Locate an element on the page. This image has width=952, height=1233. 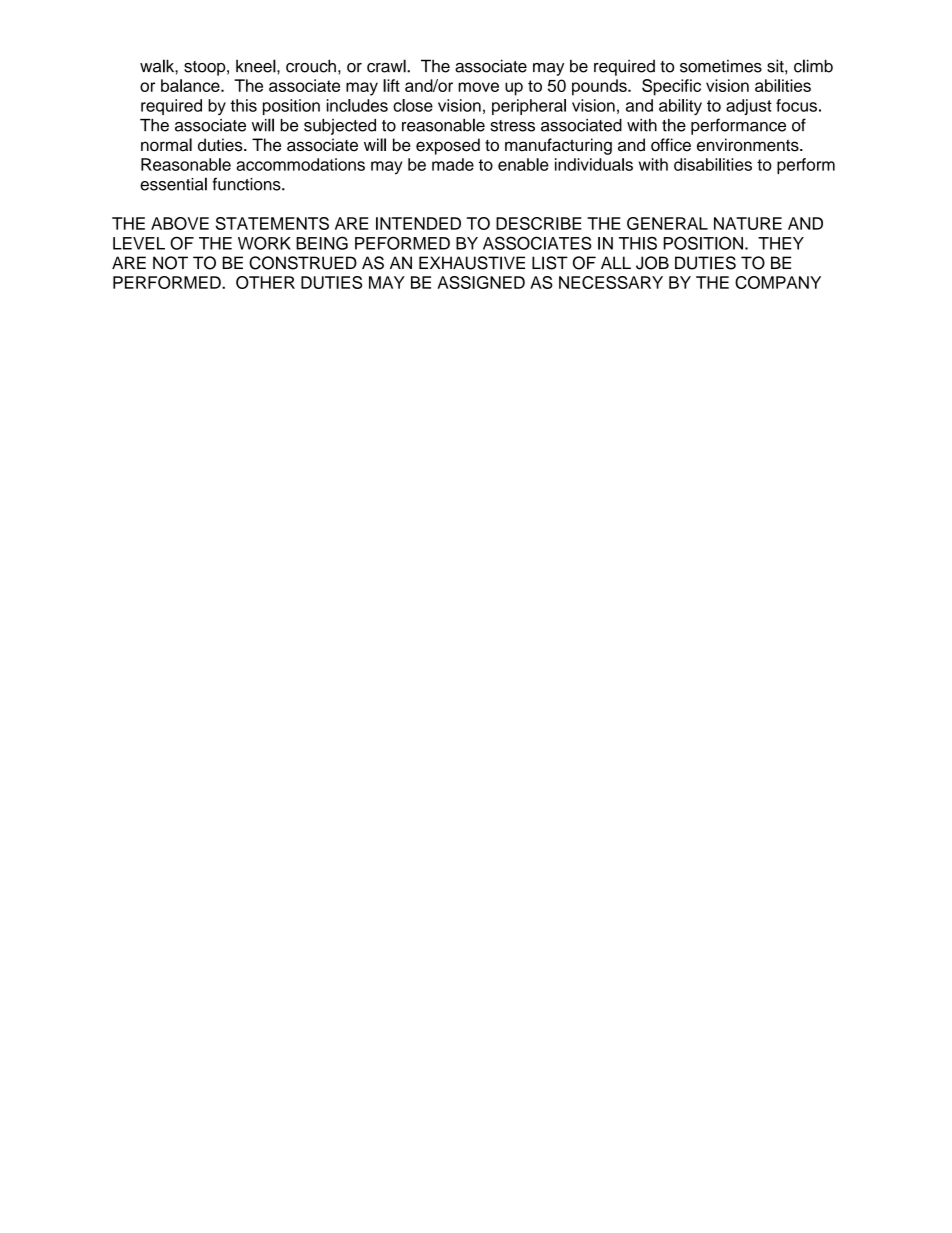
move is located at coordinates (478, 87).
